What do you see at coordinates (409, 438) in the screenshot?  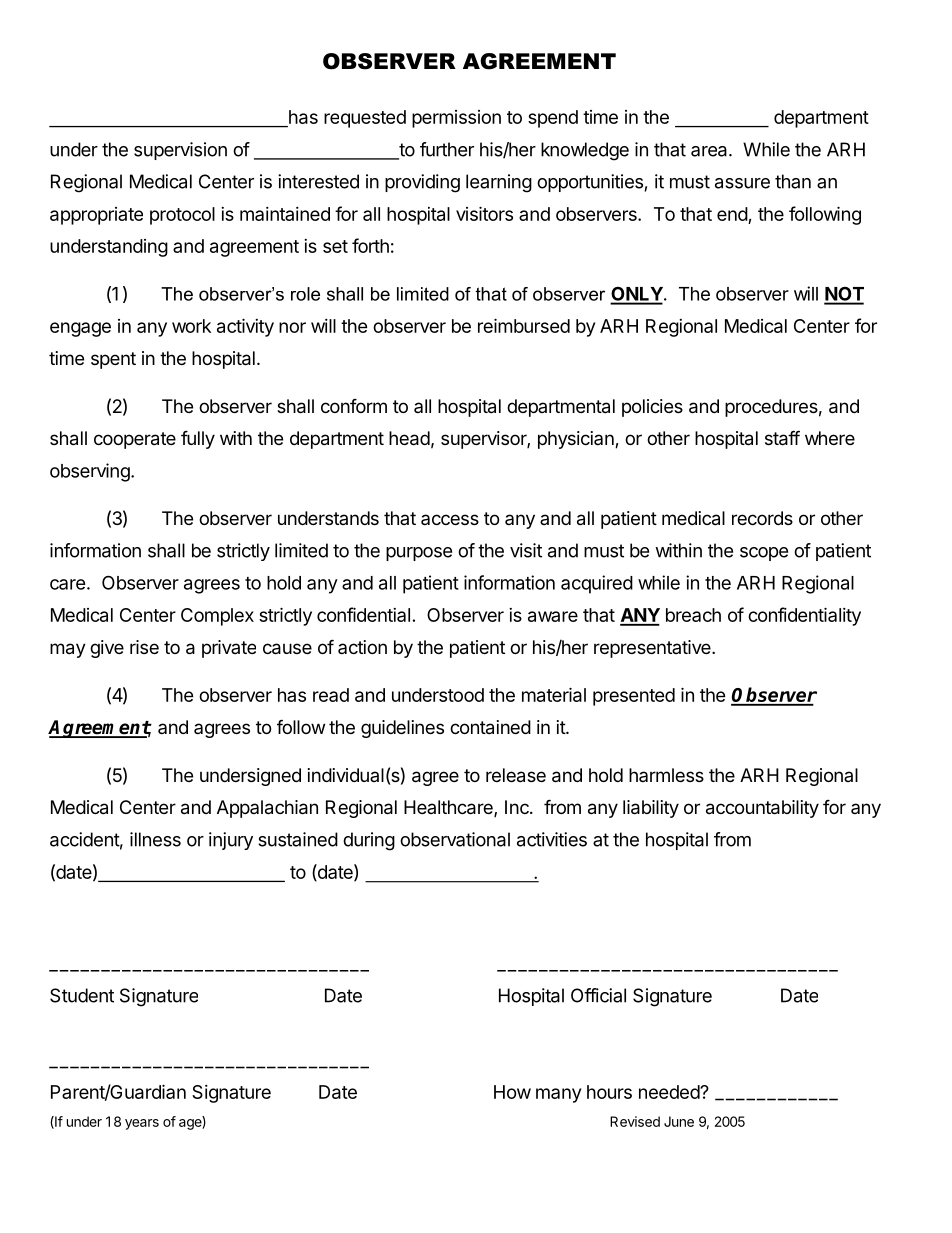 I see `head` at bounding box center [409, 438].
